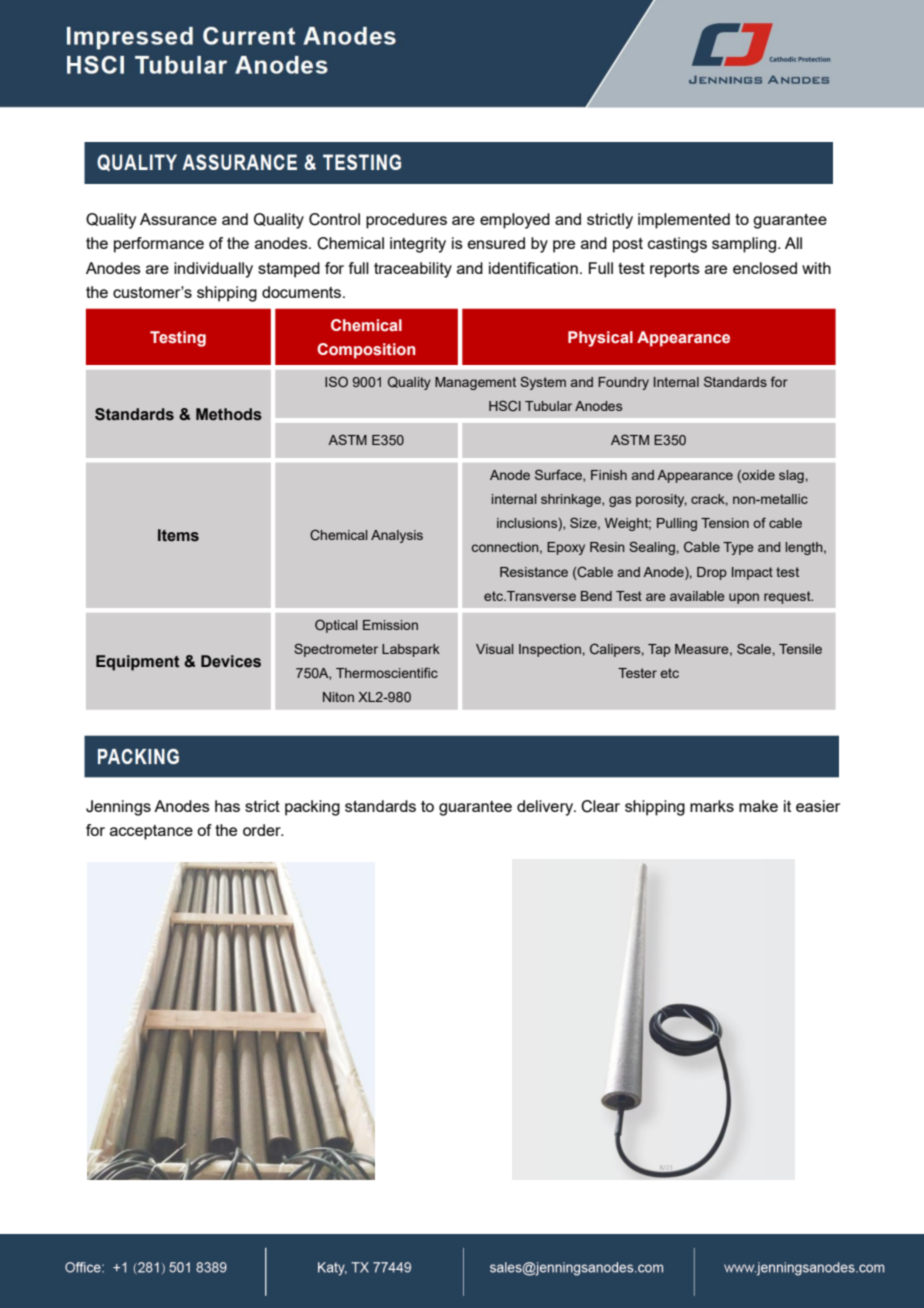 The image size is (924, 1308). What do you see at coordinates (745, 245) in the screenshot?
I see `sampling` at bounding box center [745, 245].
